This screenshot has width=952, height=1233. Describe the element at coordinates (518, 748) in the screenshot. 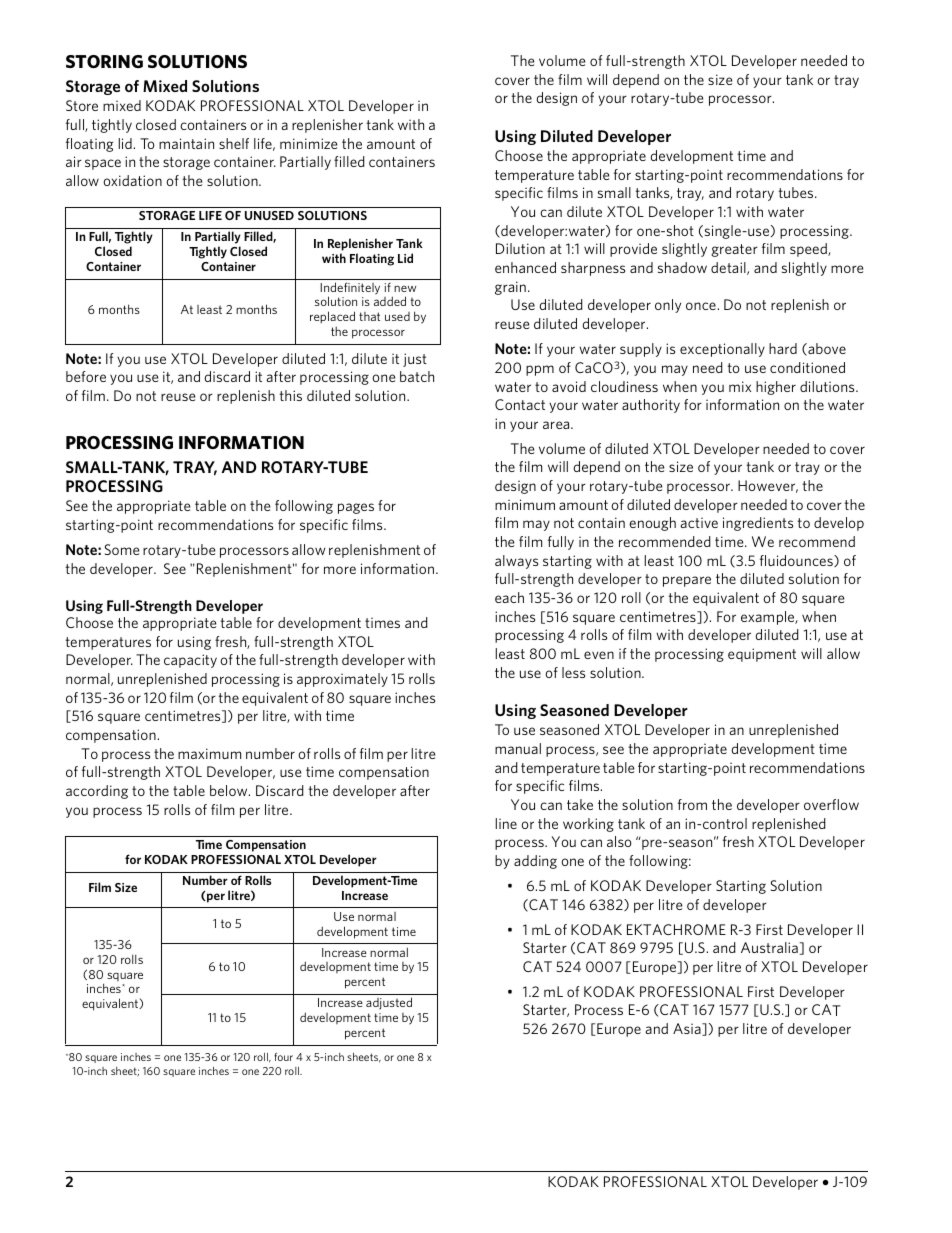

I see `manual` at that location.
